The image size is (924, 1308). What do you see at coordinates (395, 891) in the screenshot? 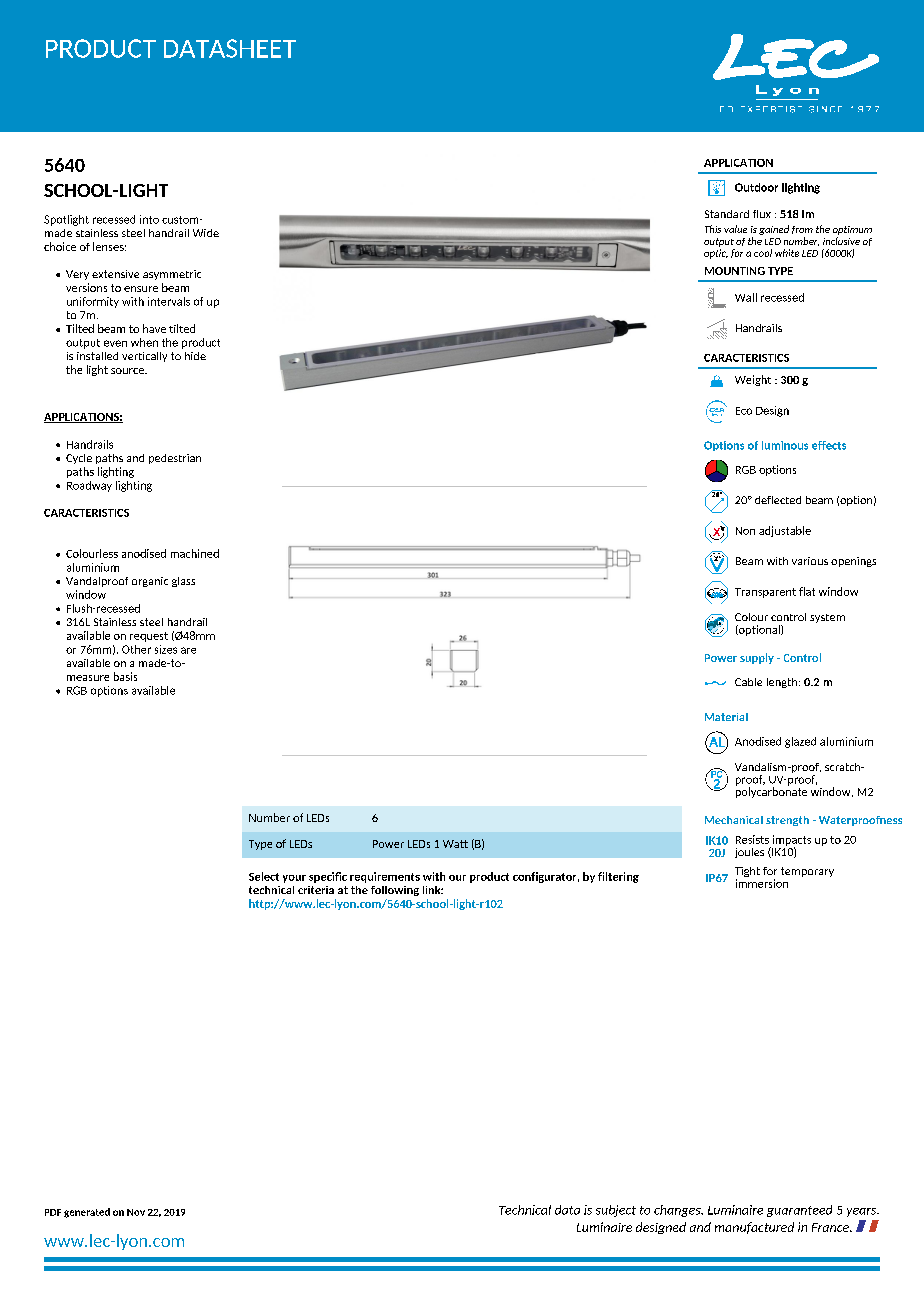
I see `following` at bounding box center [395, 891].
